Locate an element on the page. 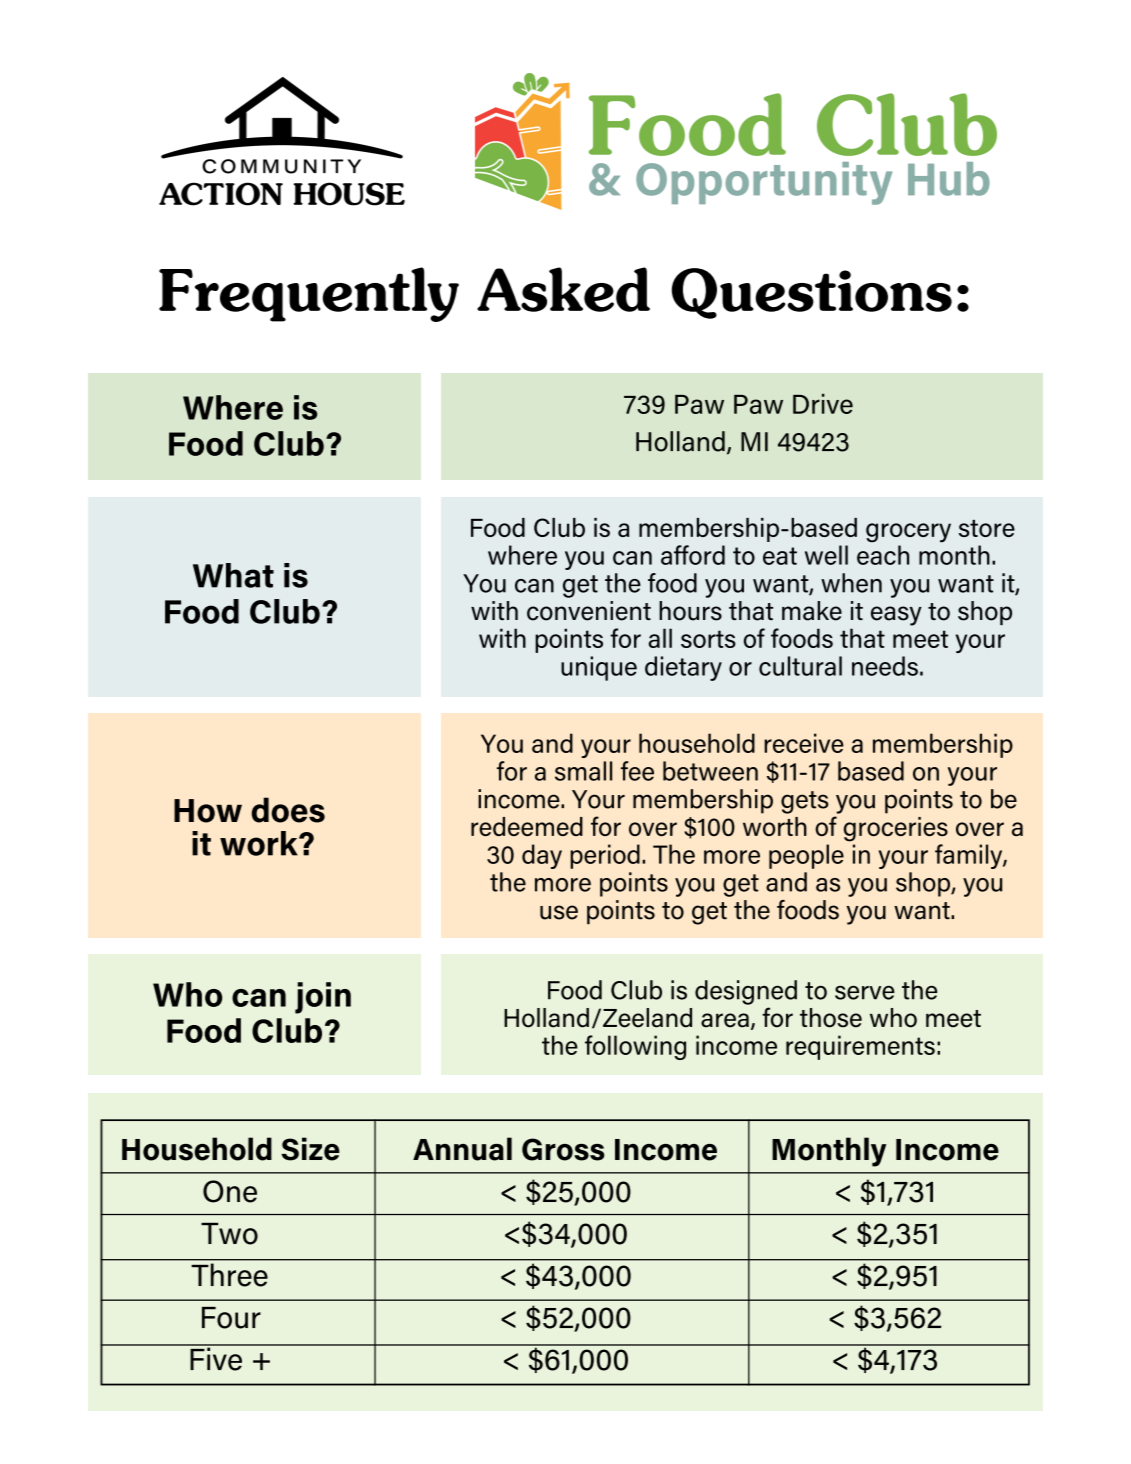 The image size is (1131, 1464). Four is located at coordinates (231, 1318).
